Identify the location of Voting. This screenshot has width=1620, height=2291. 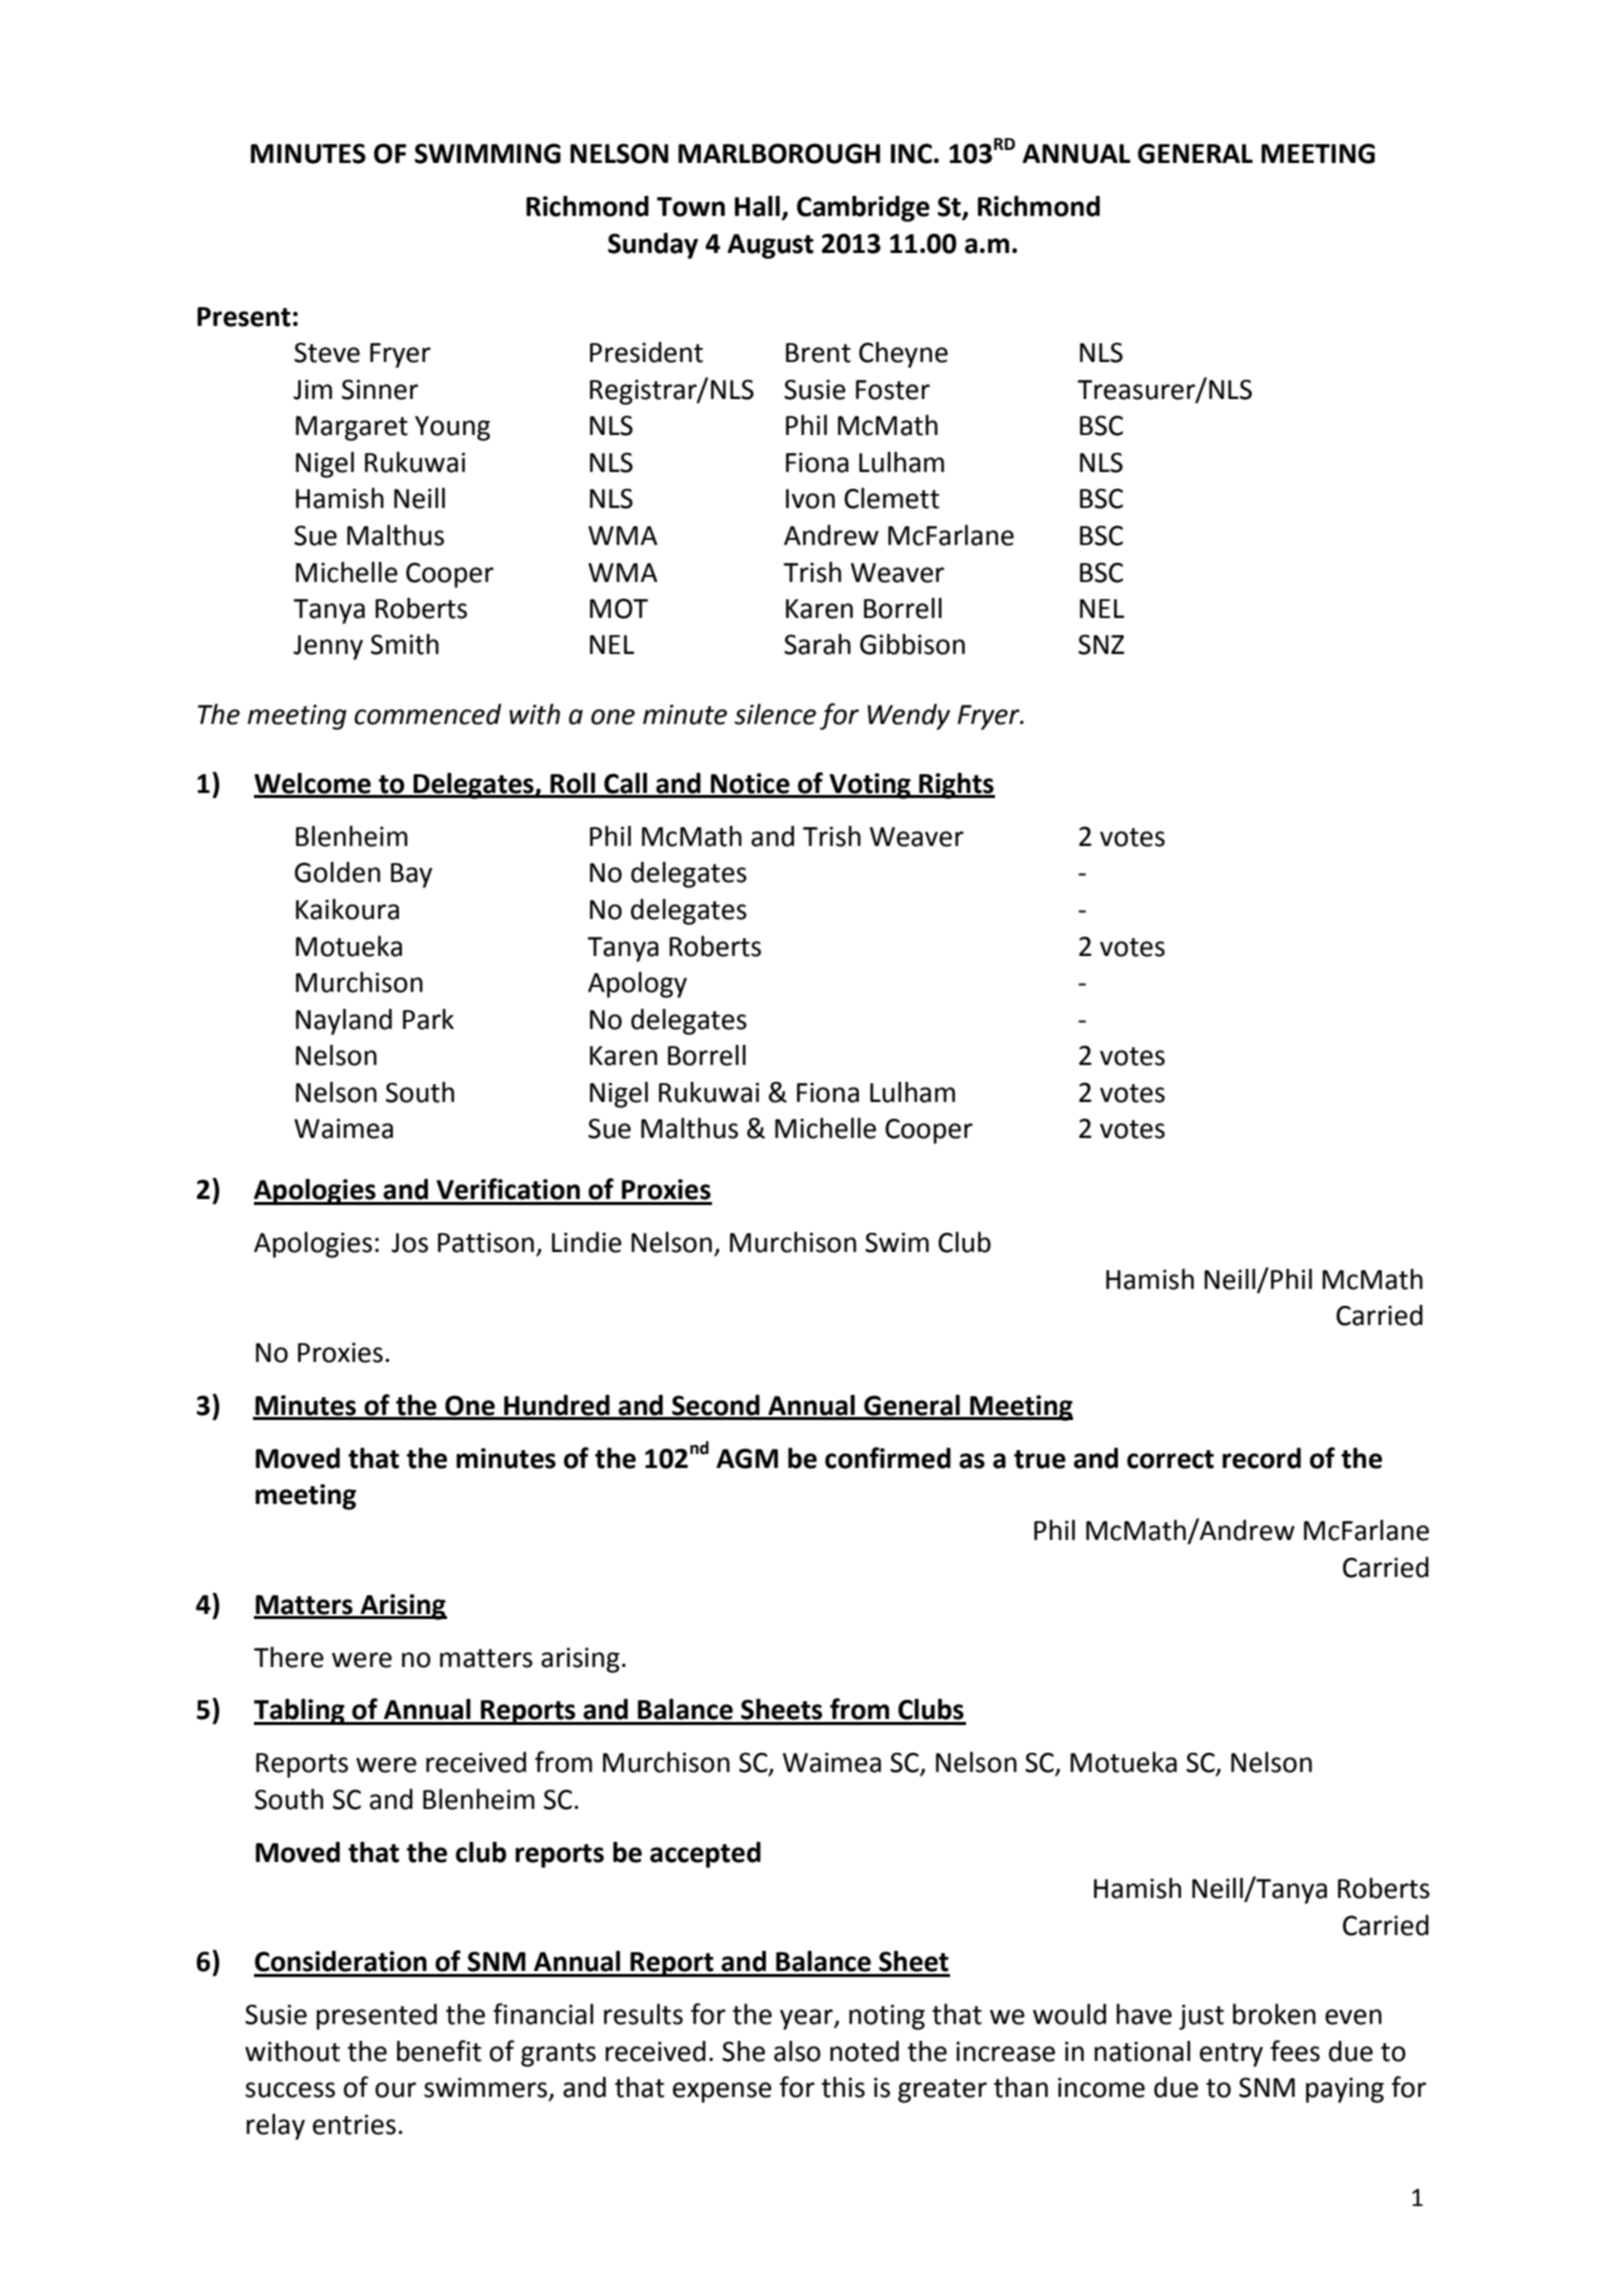
(870, 786).
